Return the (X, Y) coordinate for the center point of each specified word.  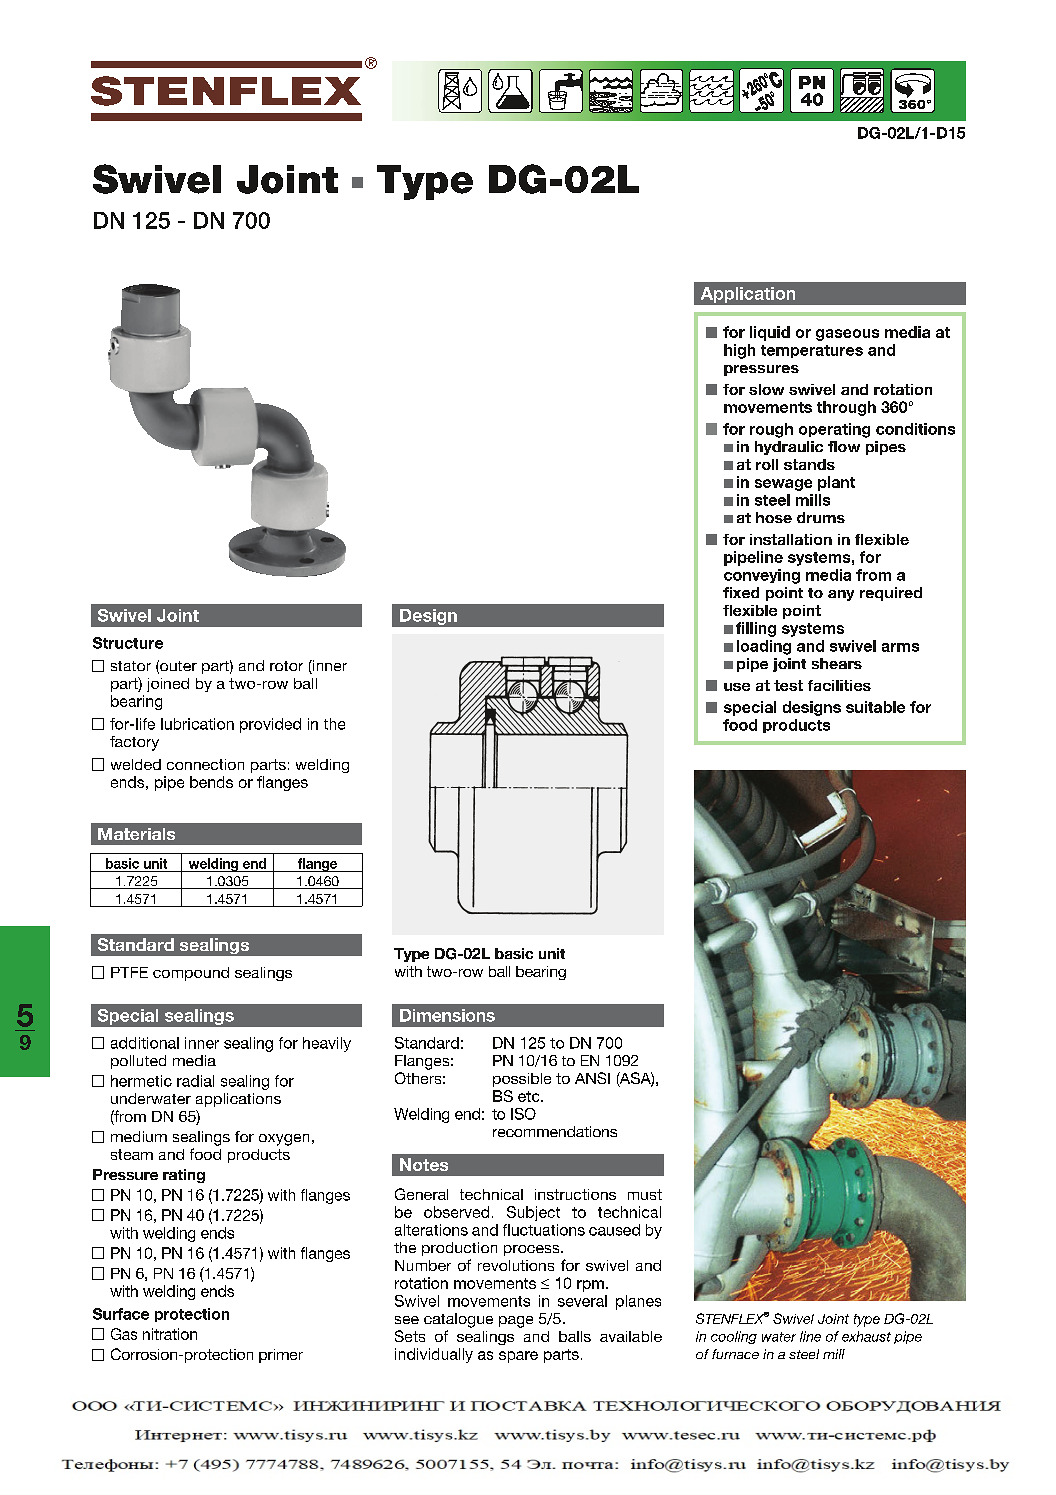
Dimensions (447, 1015)
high (739, 351)
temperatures (812, 351)
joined (168, 685)
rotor (286, 666)
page (516, 1322)
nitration (170, 1334)
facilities (839, 685)
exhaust (866, 1336)
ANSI (592, 1078)
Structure (128, 643)
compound (191, 974)
